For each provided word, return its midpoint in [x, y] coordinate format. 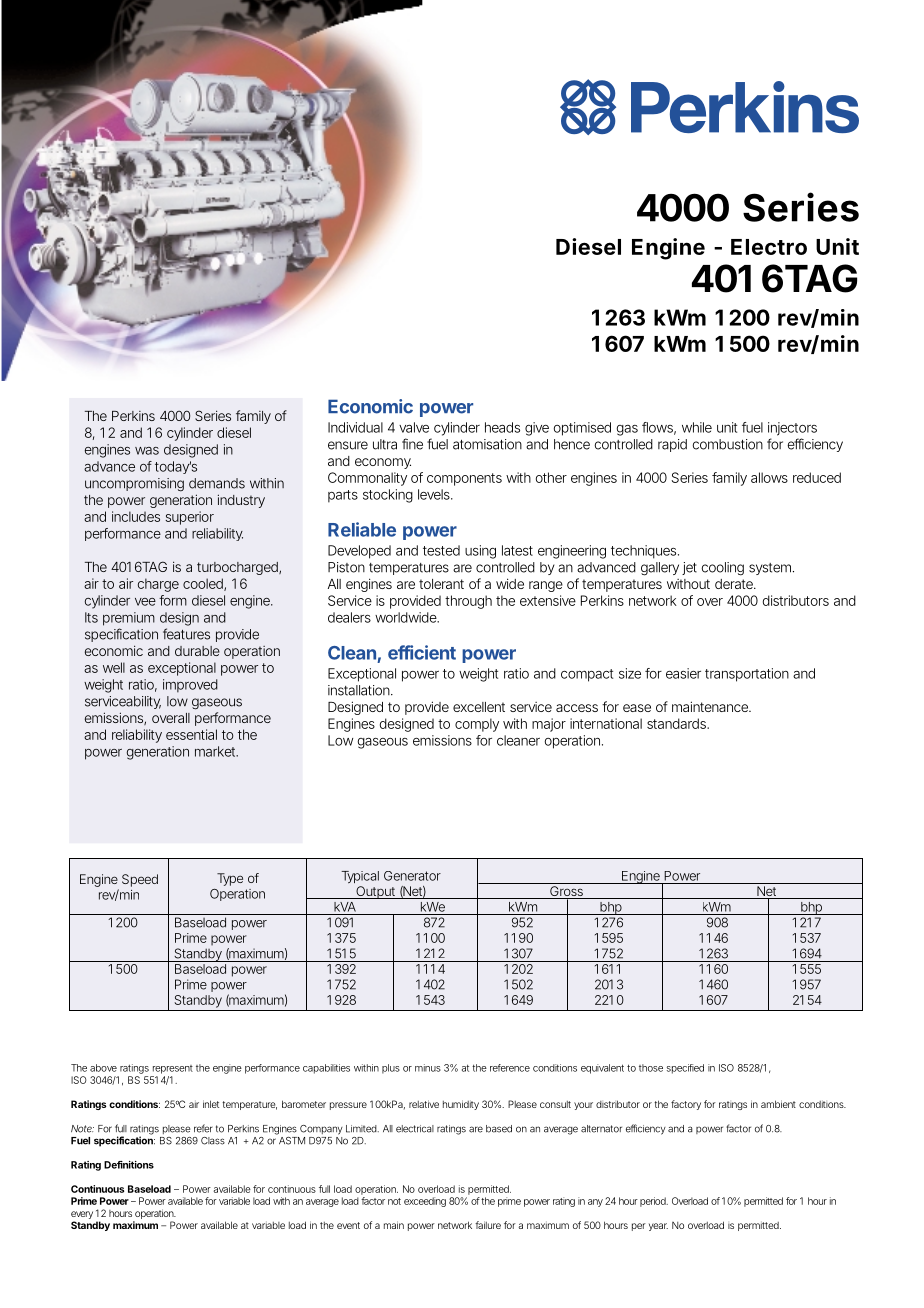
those [651, 1068]
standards [677, 723]
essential [191, 734]
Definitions [129, 1165]
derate [734, 584]
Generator [412, 876]
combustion [727, 444]
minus [428, 1068]
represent [173, 1069]
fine [412, 444]
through [468, 602]
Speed [140, 880]
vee [145, 602]
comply [477, 725]
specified [685, 1069]
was [147, 451]
